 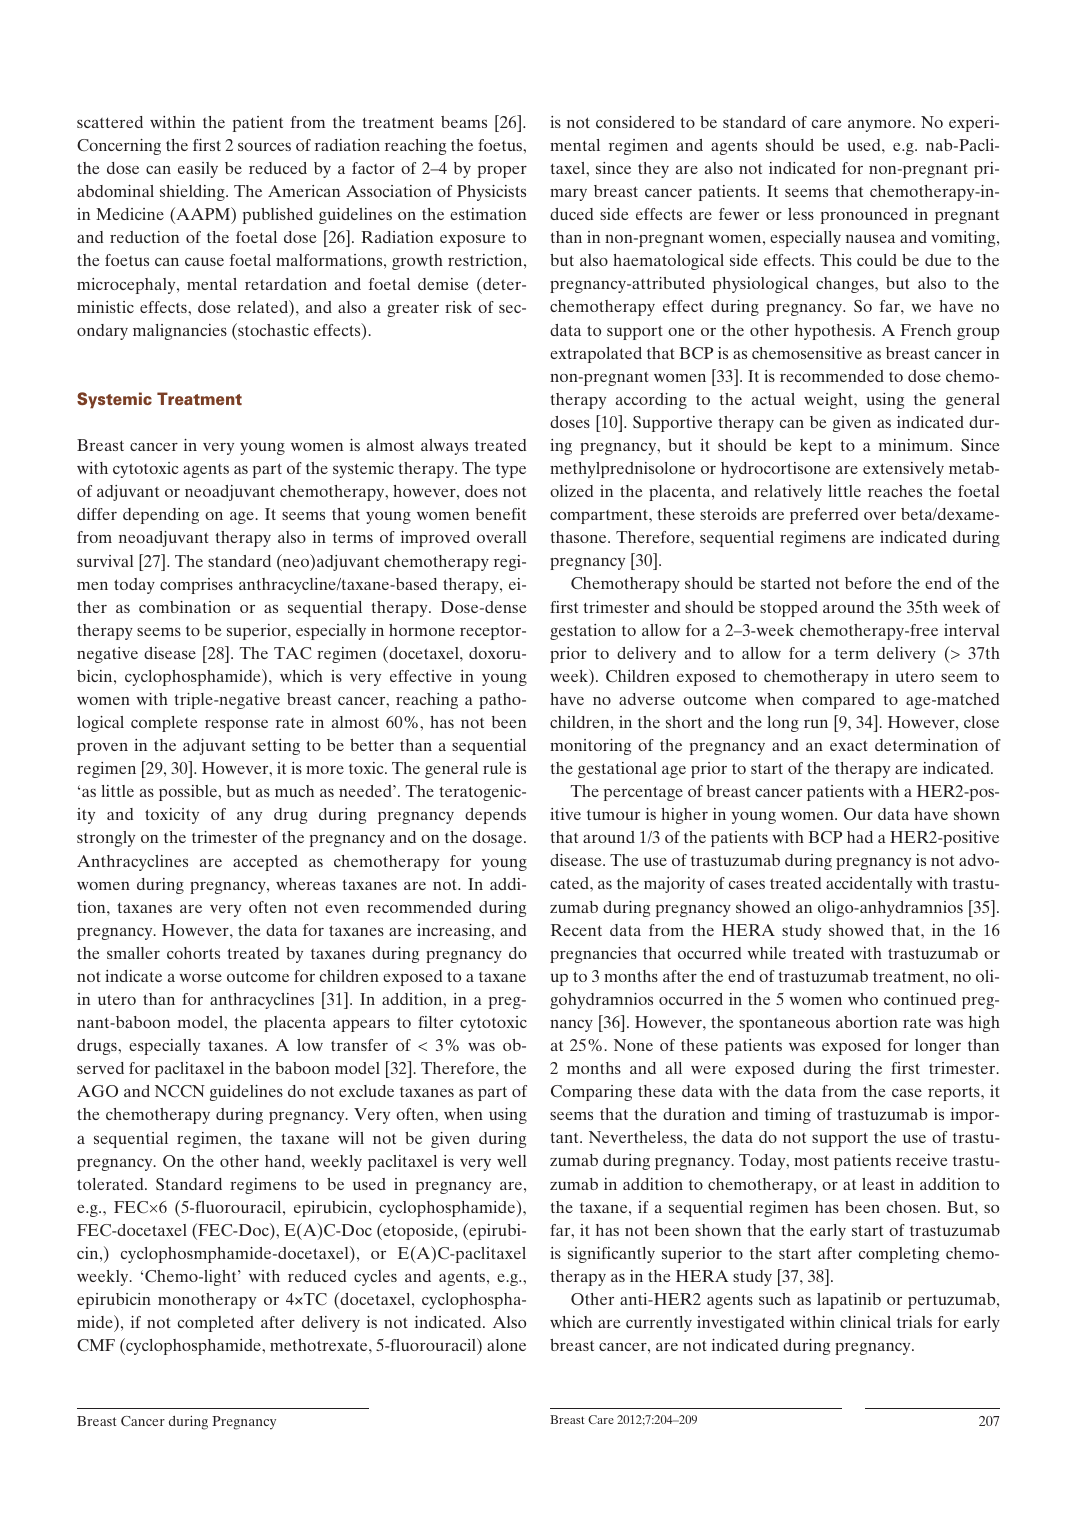 I want to click on Comparing, so click(x=591, y=1093).
